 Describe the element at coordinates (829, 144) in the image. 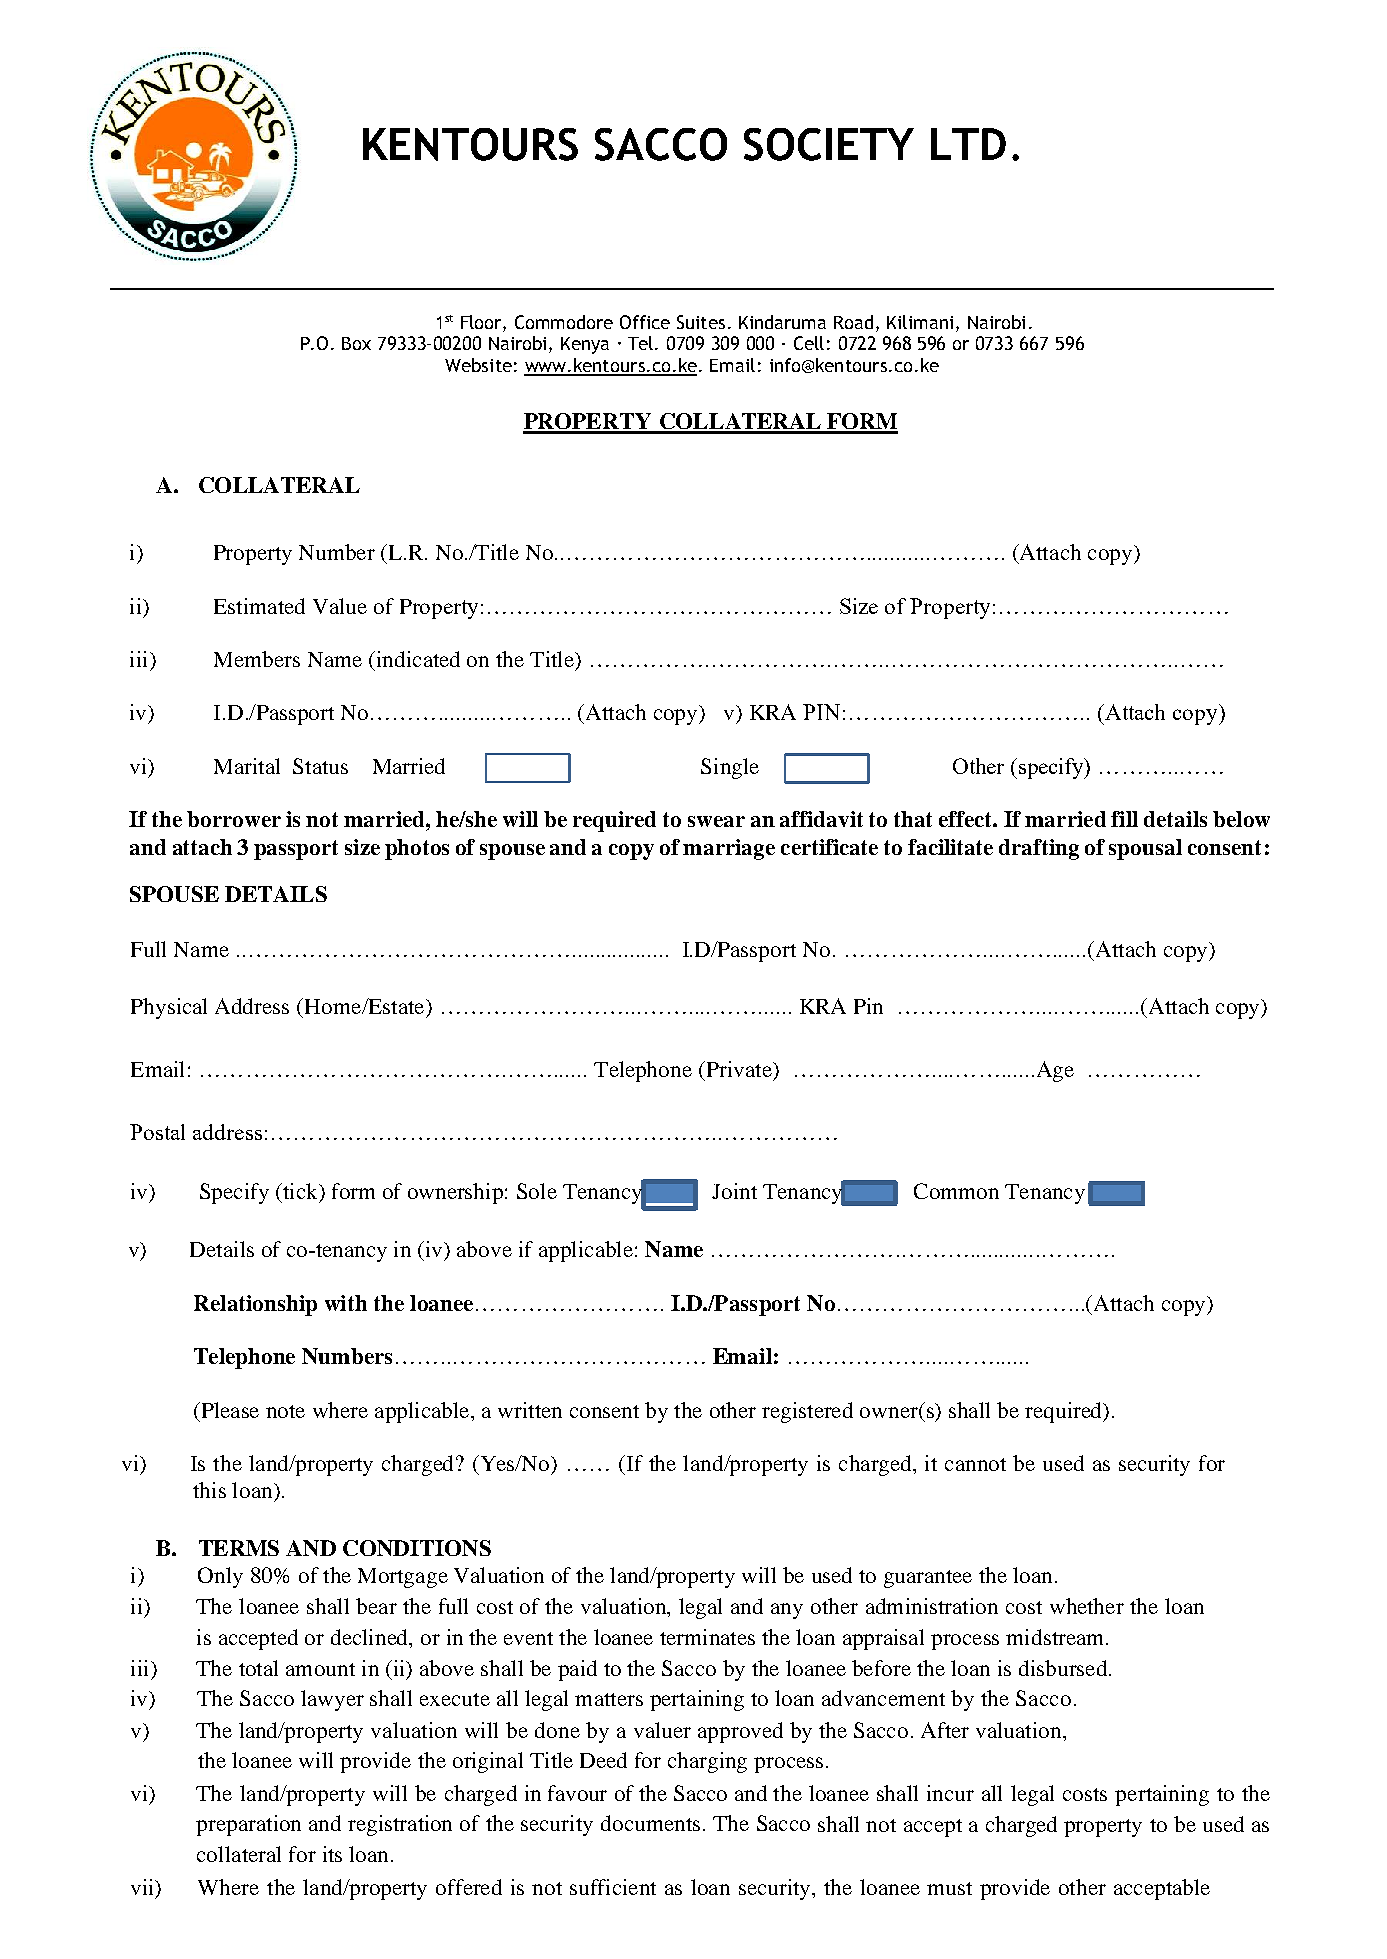

I see `SOCIETY` at that location.
